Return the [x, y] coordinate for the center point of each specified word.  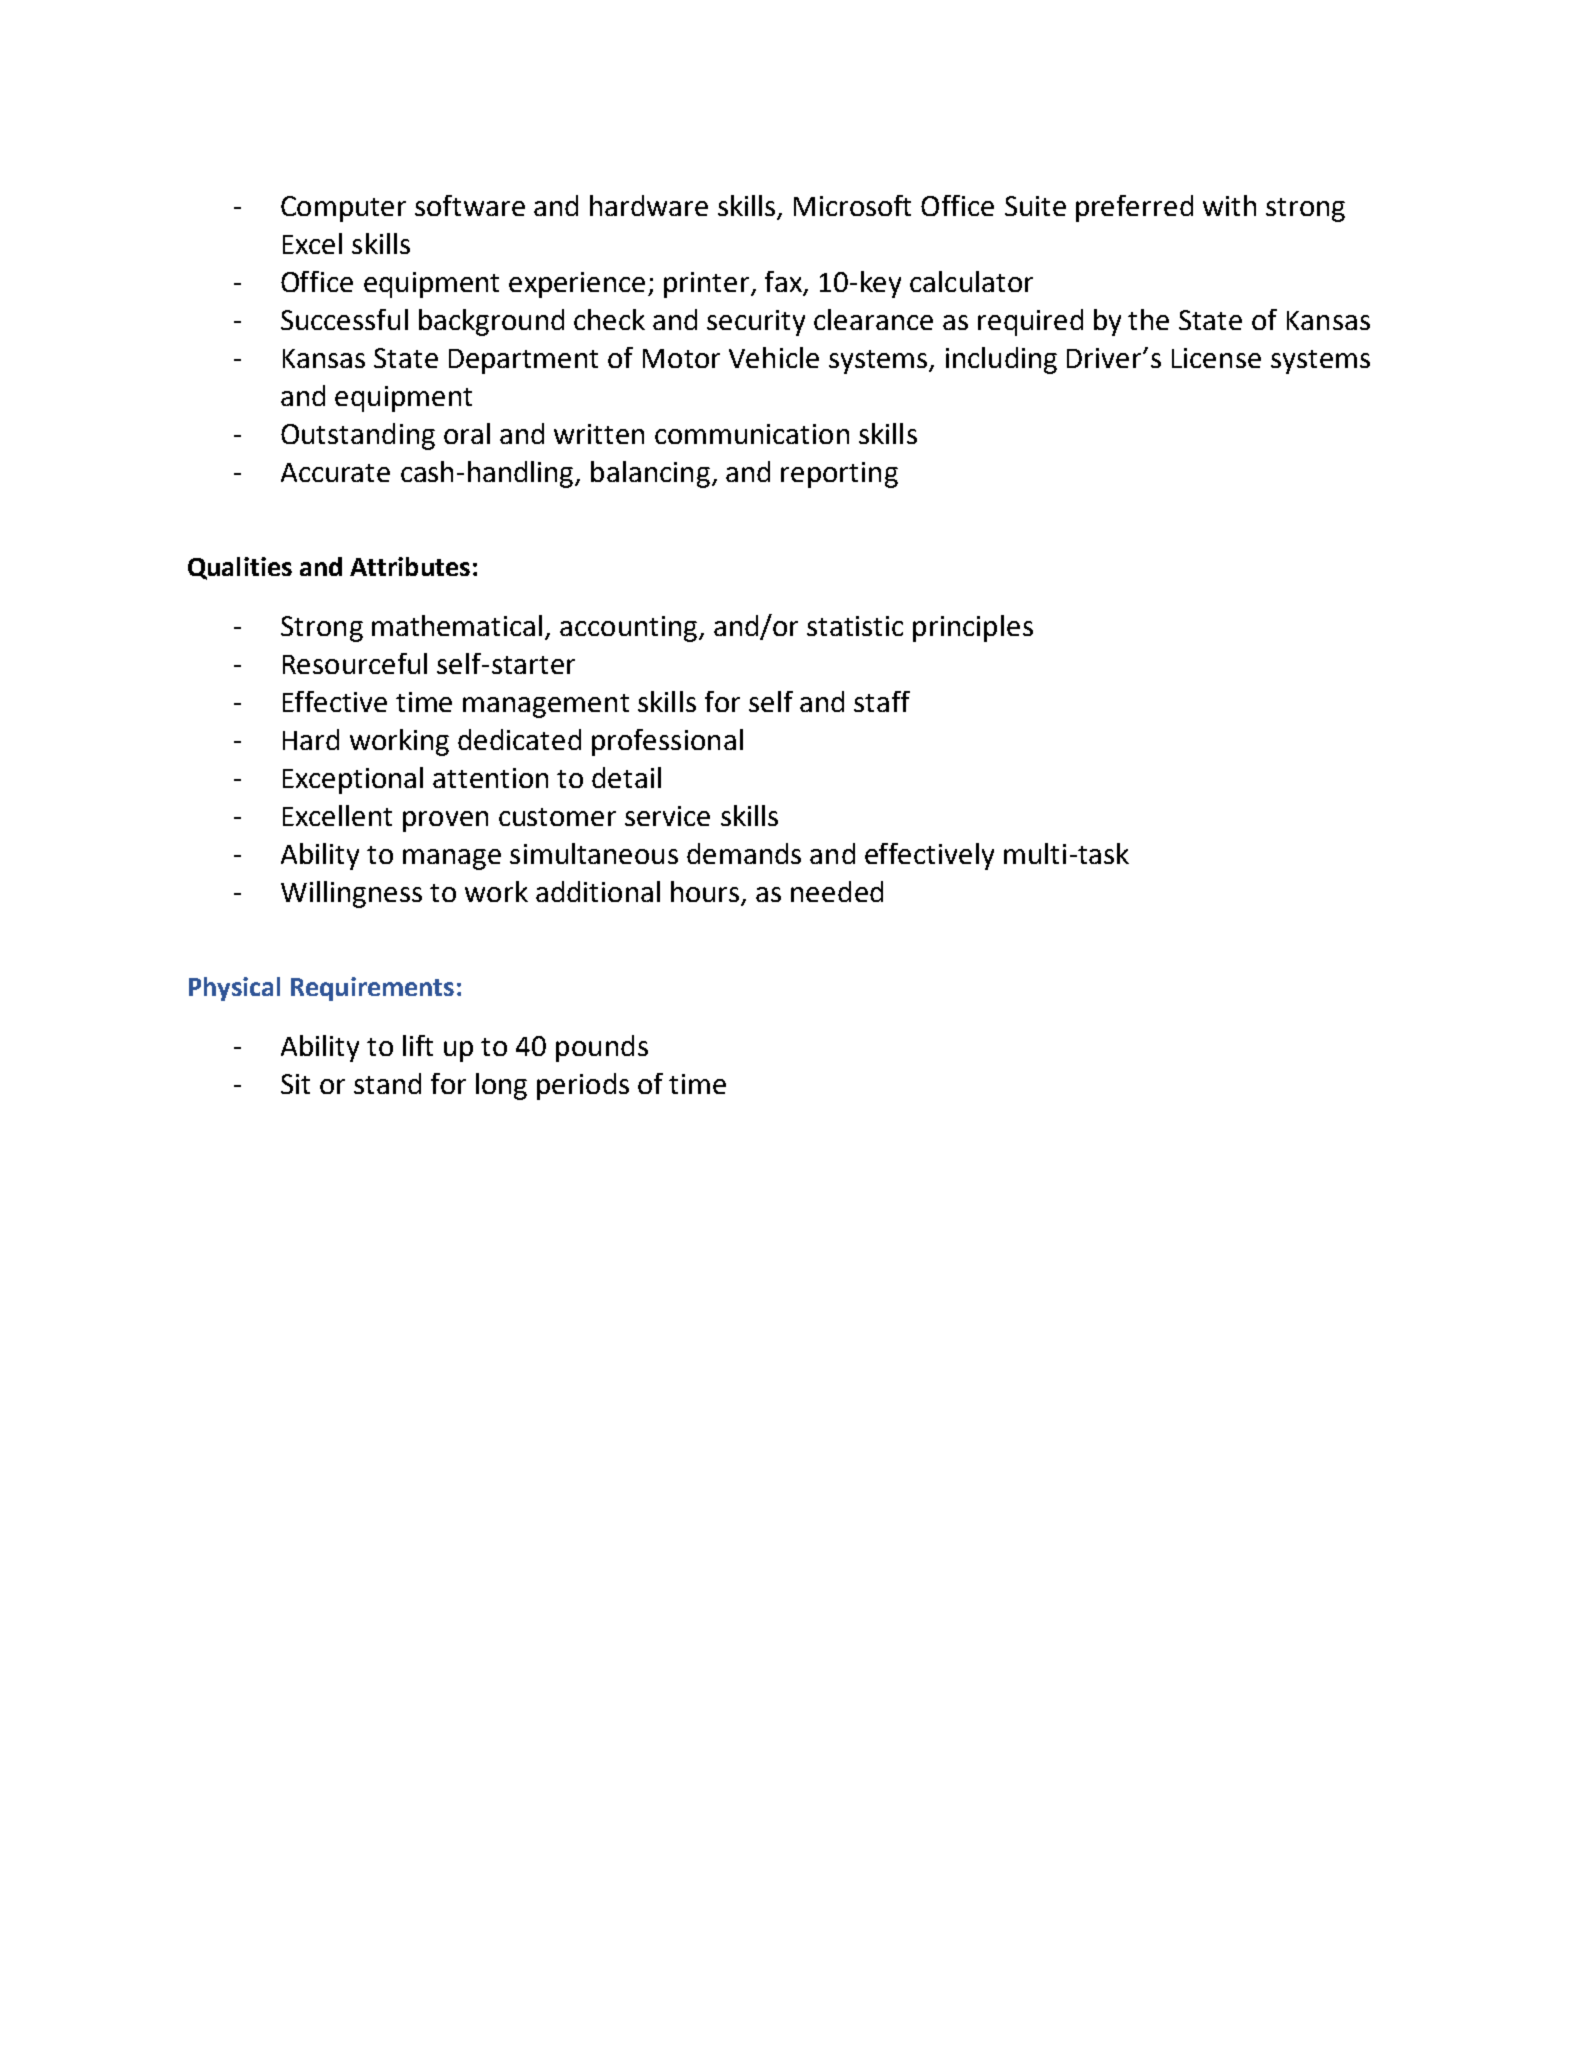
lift [418, 1045]
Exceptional [353, 780]
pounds [602, 1048]
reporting [839, 475]
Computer [343, 209]
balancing [650, 474]
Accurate [335, 472]
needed [837, 891]
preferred [1134, 208]
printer [708, 285]
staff [882, 701]
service [667, 816]
